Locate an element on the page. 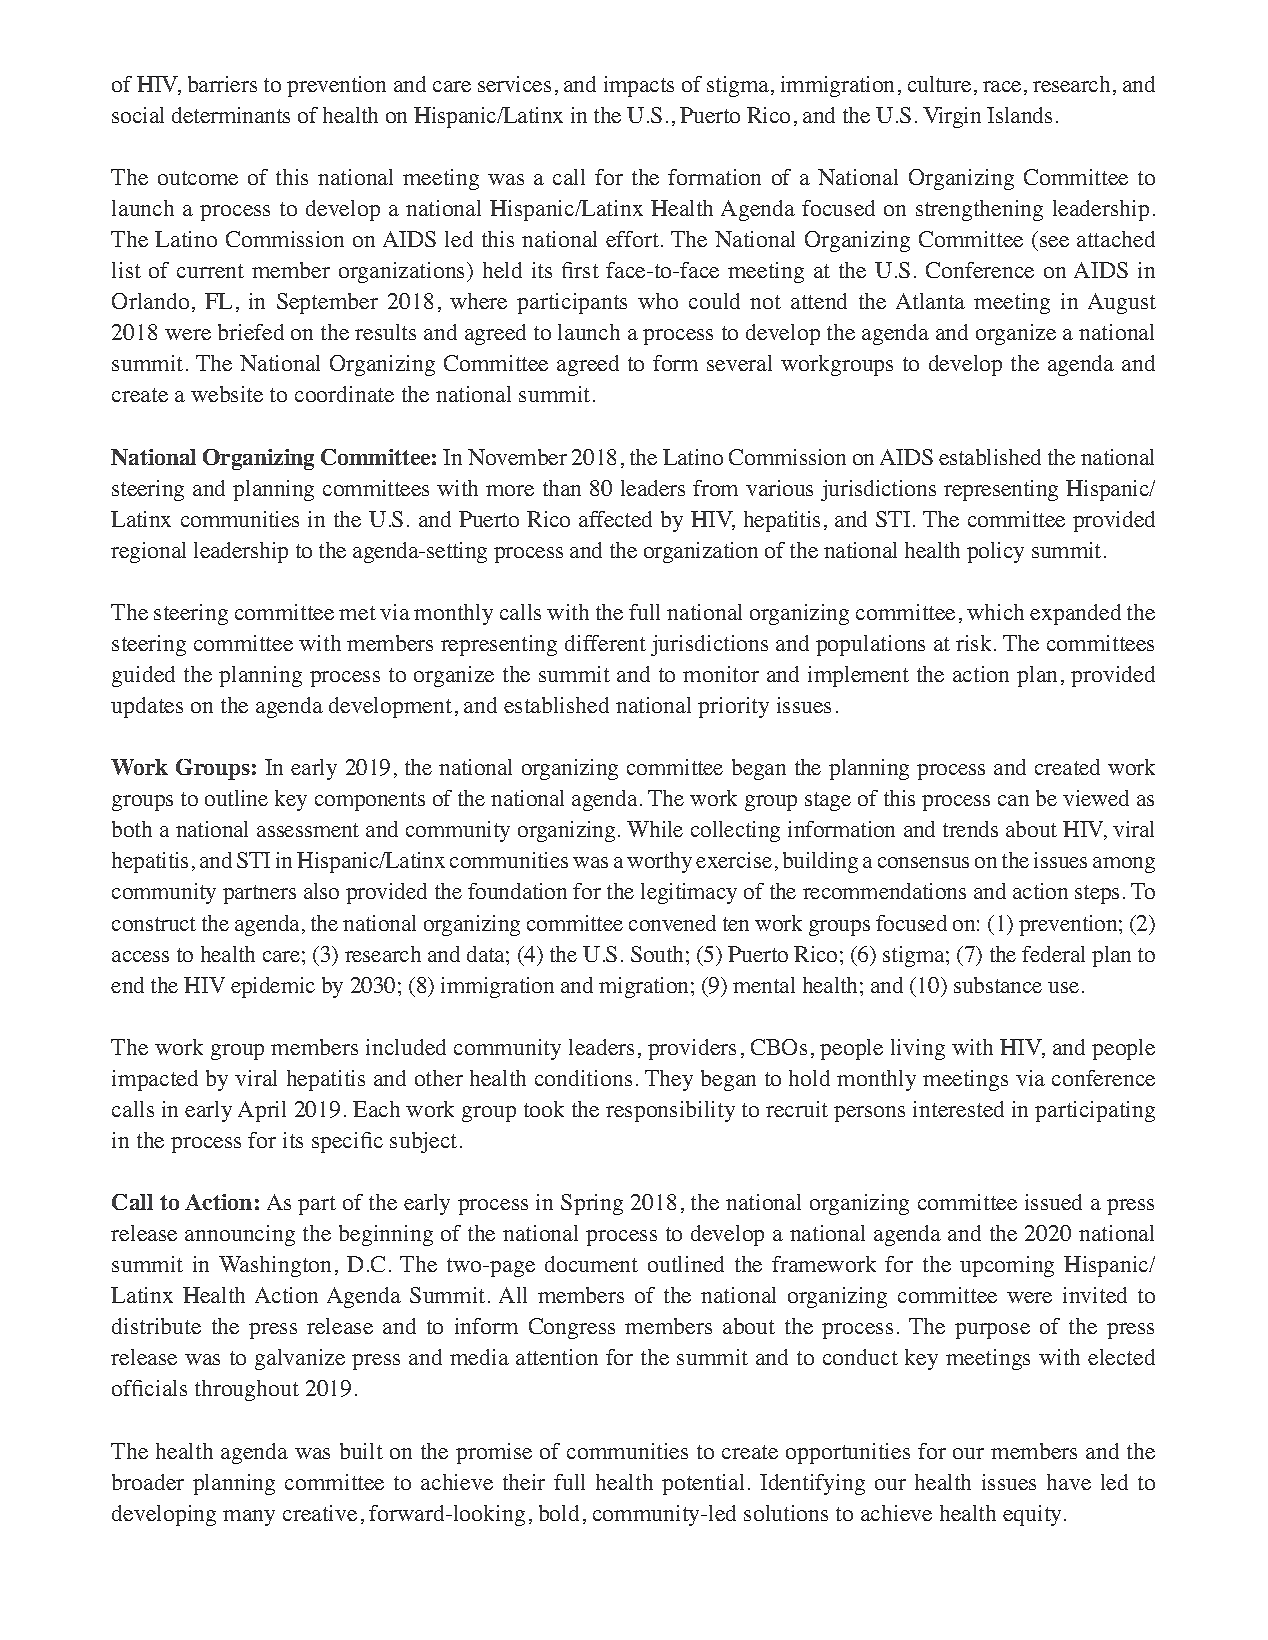 The image size is (1268, 1640). impacts is located at coordinates (639, 86).
